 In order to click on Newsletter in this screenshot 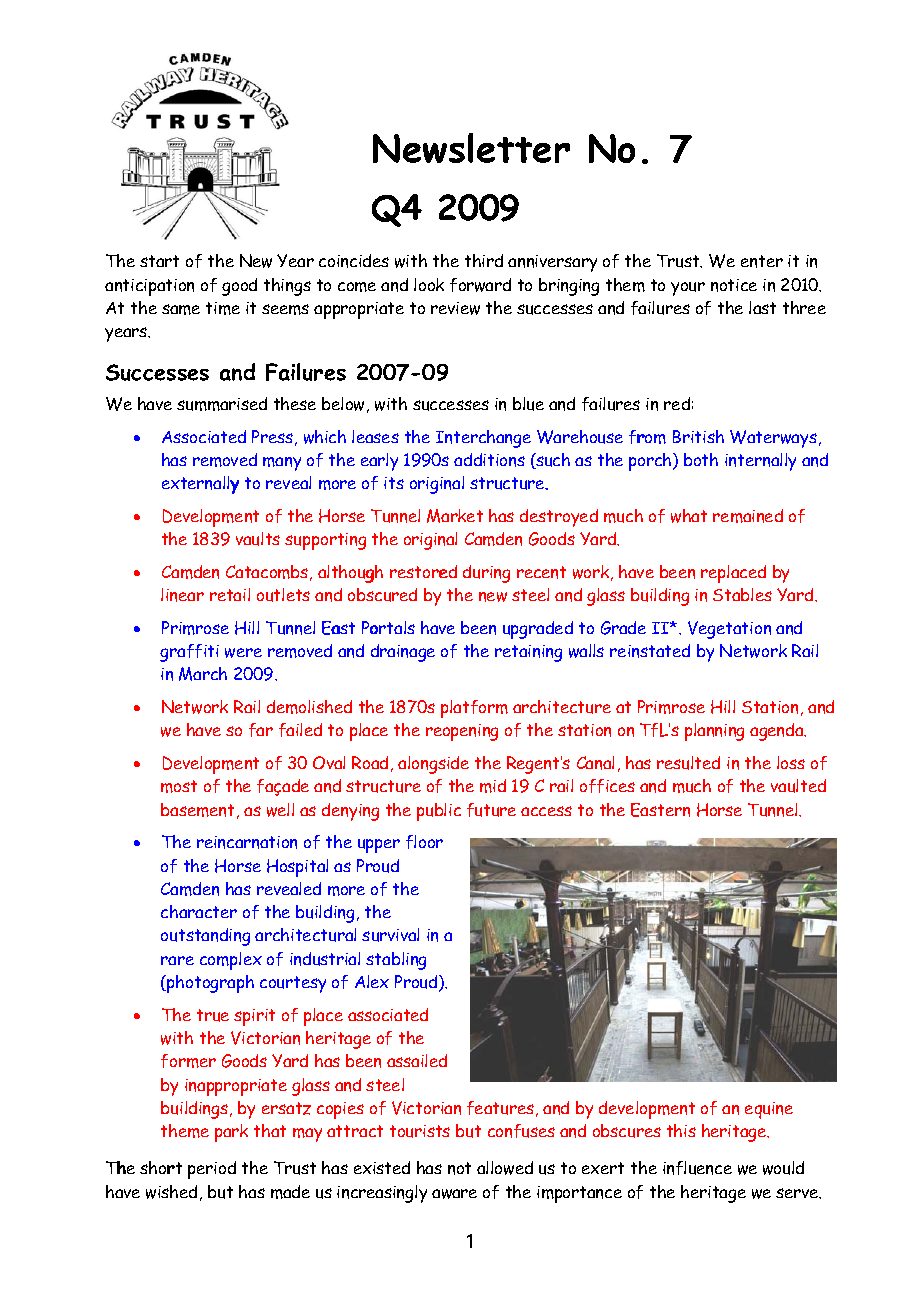, I will do `click(471, 148)`.
